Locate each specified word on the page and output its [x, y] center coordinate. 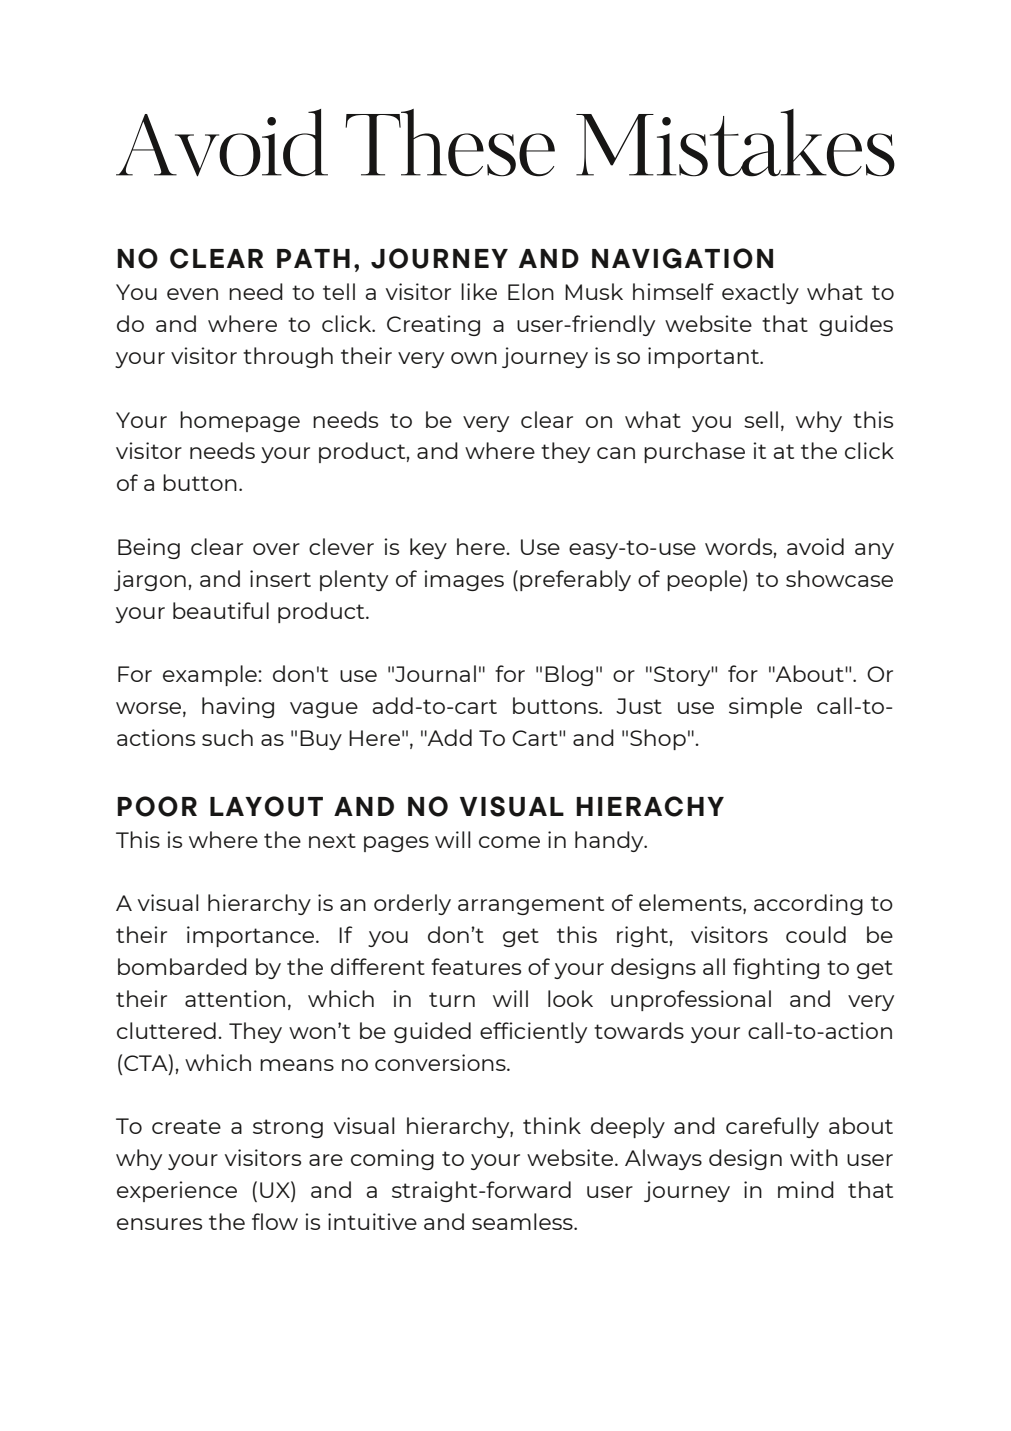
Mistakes [735, 143]
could [816, 934]
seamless [523, 1221]
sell [761, 419]
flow [275, 1221]
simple [765, 707]
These [450, 143]
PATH [313, 258]
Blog [569, 675]
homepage [240, 421]
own [474, 358]
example [211, 675]
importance [252, 936]
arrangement [531, 905]
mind [806, 1189]
